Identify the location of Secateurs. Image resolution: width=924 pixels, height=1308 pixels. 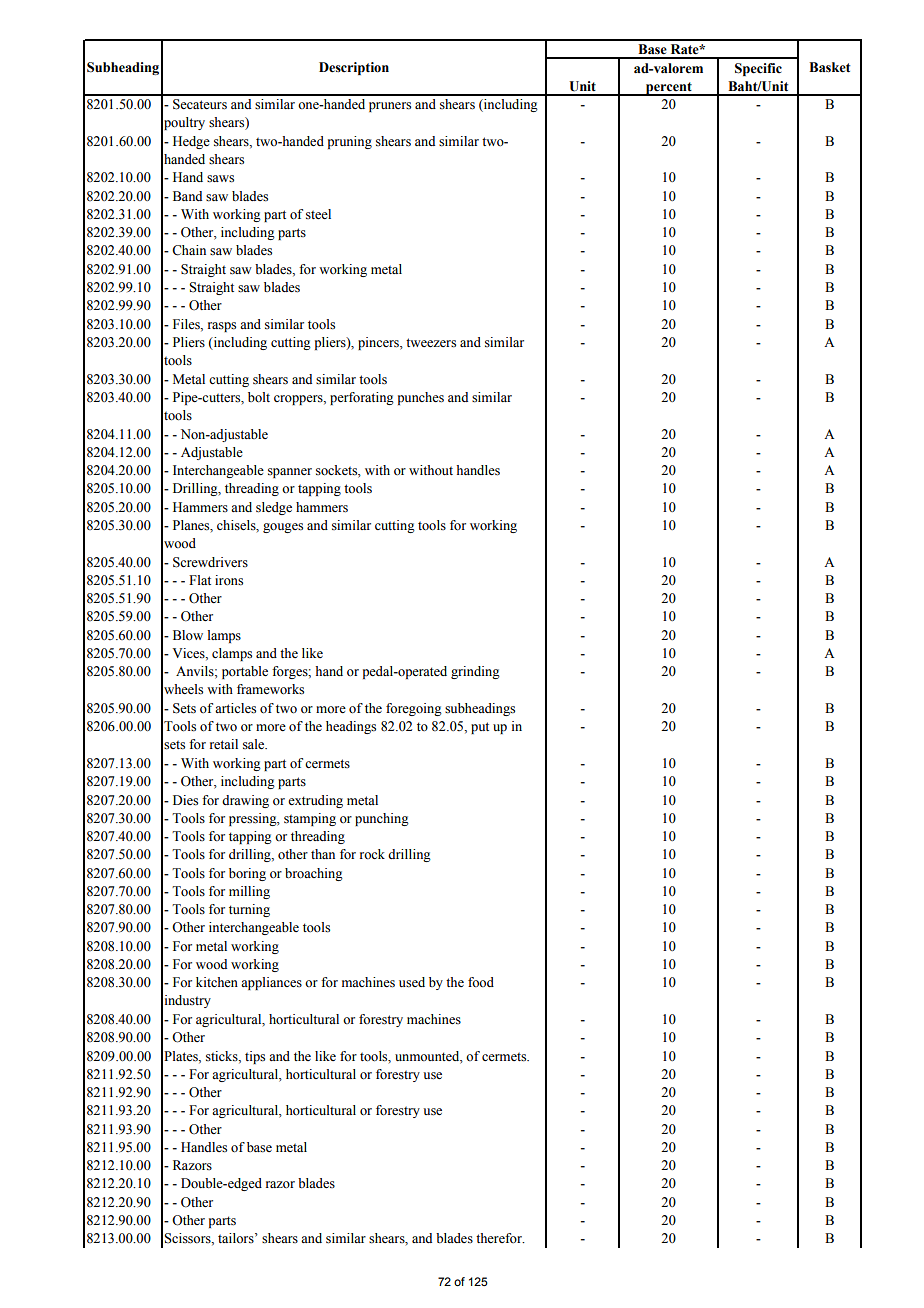
(200, 104).
